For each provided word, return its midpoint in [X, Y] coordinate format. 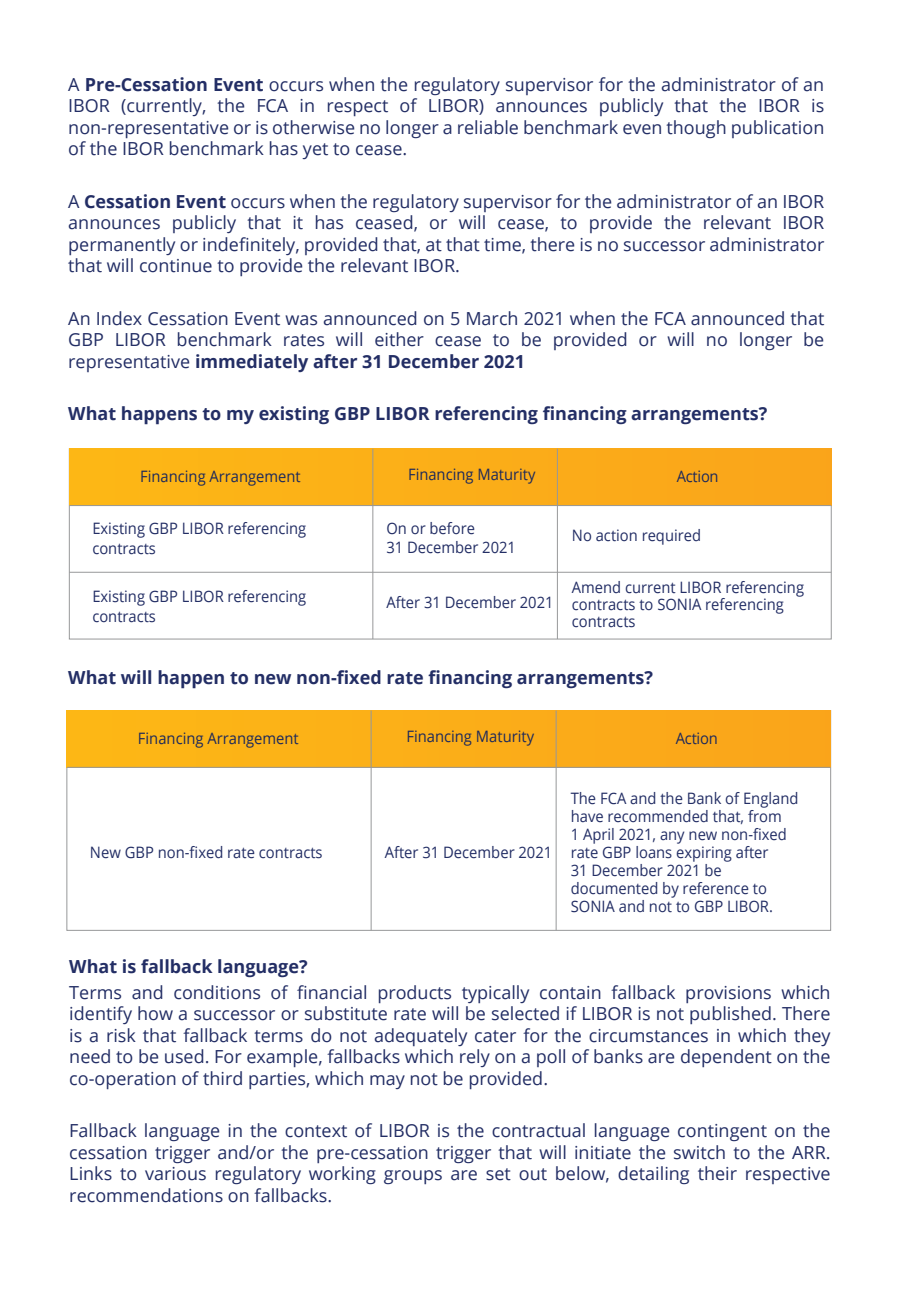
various [175, 1174]
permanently [122, 246]
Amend [595, 587]
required [671, 537]
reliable [488, 127]
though [696, 129]
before [452, 528]
